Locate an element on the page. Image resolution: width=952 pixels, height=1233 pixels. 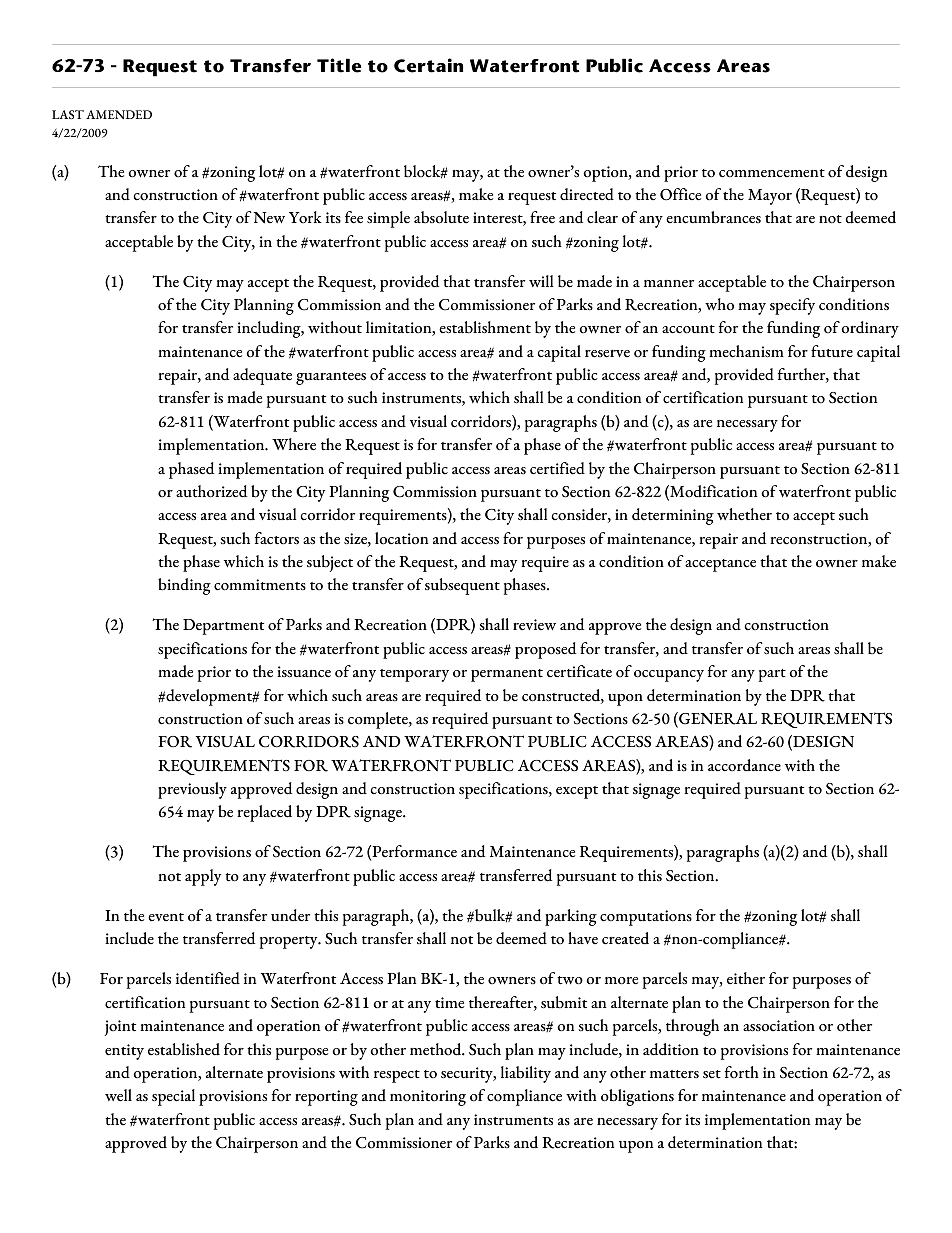
commencement is located at coordinates (772, 173).
